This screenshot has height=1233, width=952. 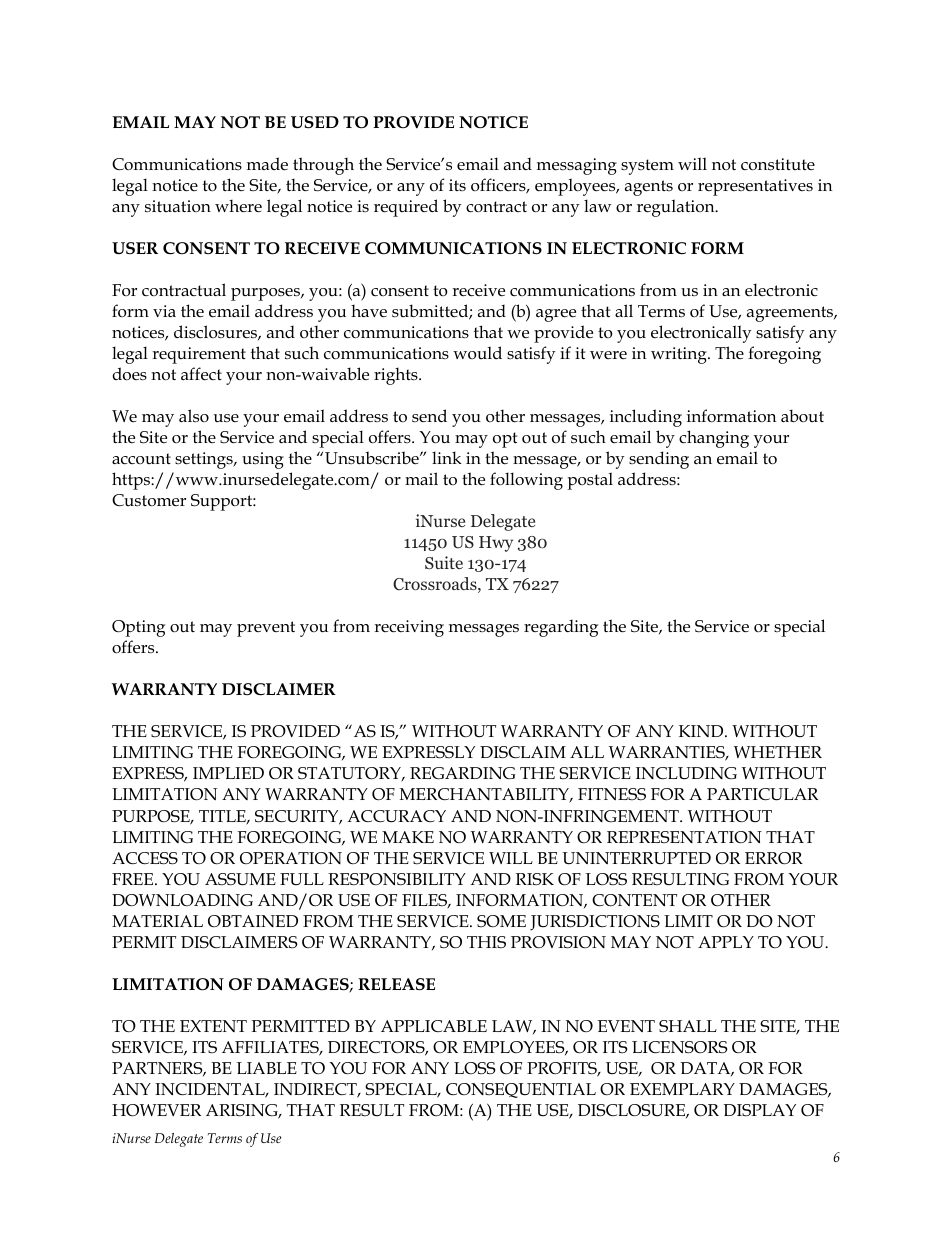 What do you see at coordinates (267, 1068) in the screenshot?
I see `LIABLE` at bounding box center [267, 1068].
